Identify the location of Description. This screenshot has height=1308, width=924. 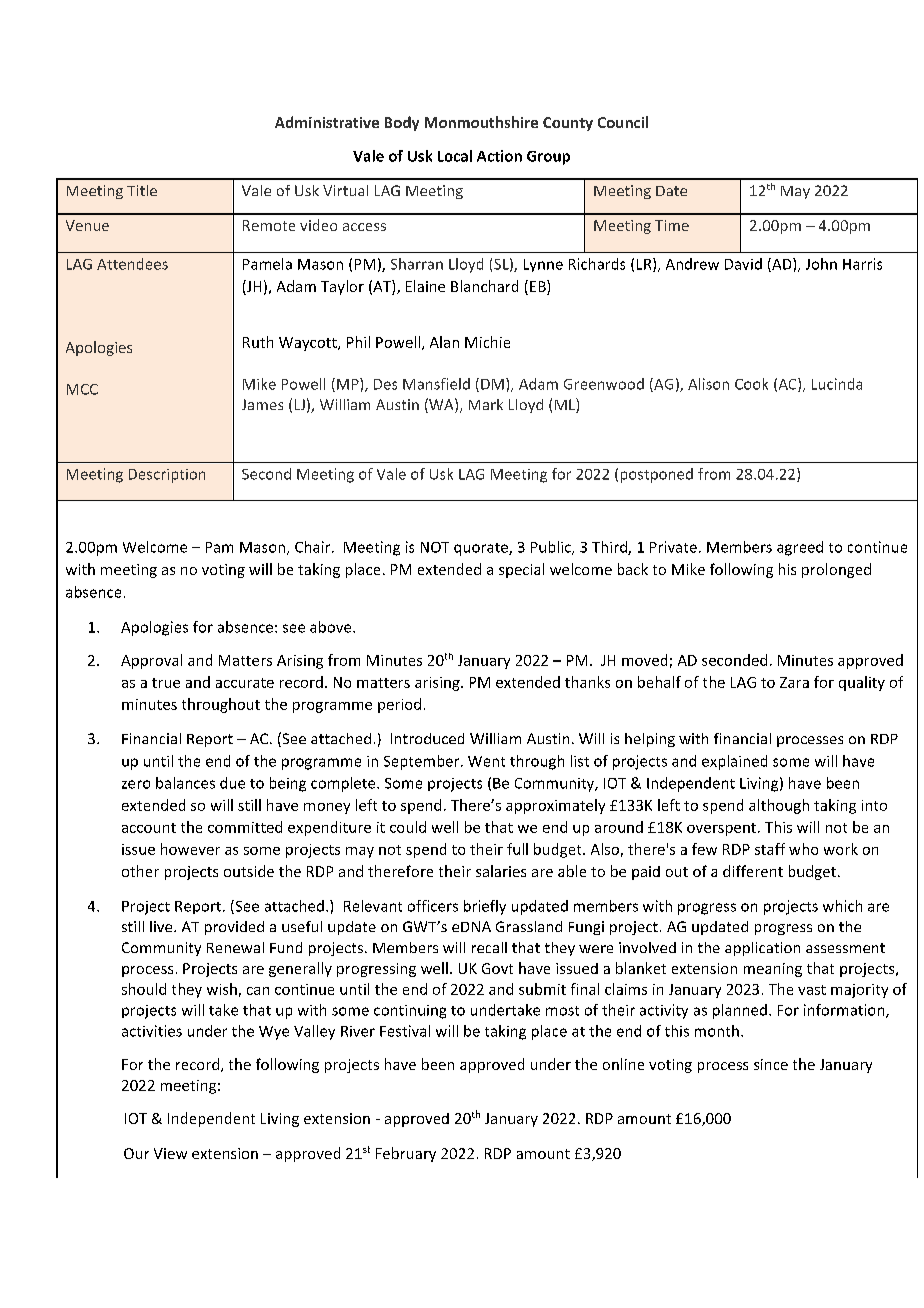
(167, 476).
